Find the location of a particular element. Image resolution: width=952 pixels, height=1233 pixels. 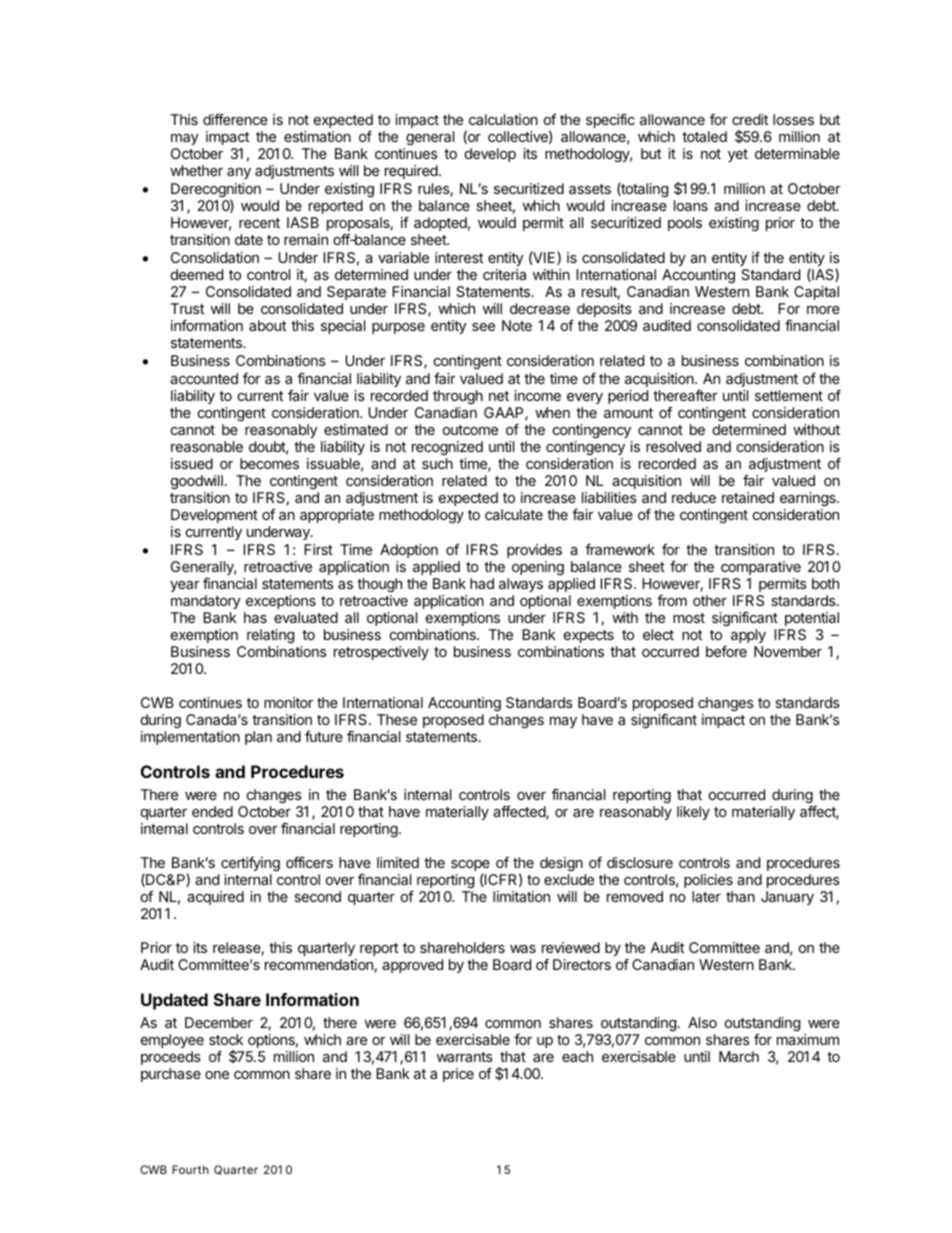

price is located at coordinates (458, 1075).
